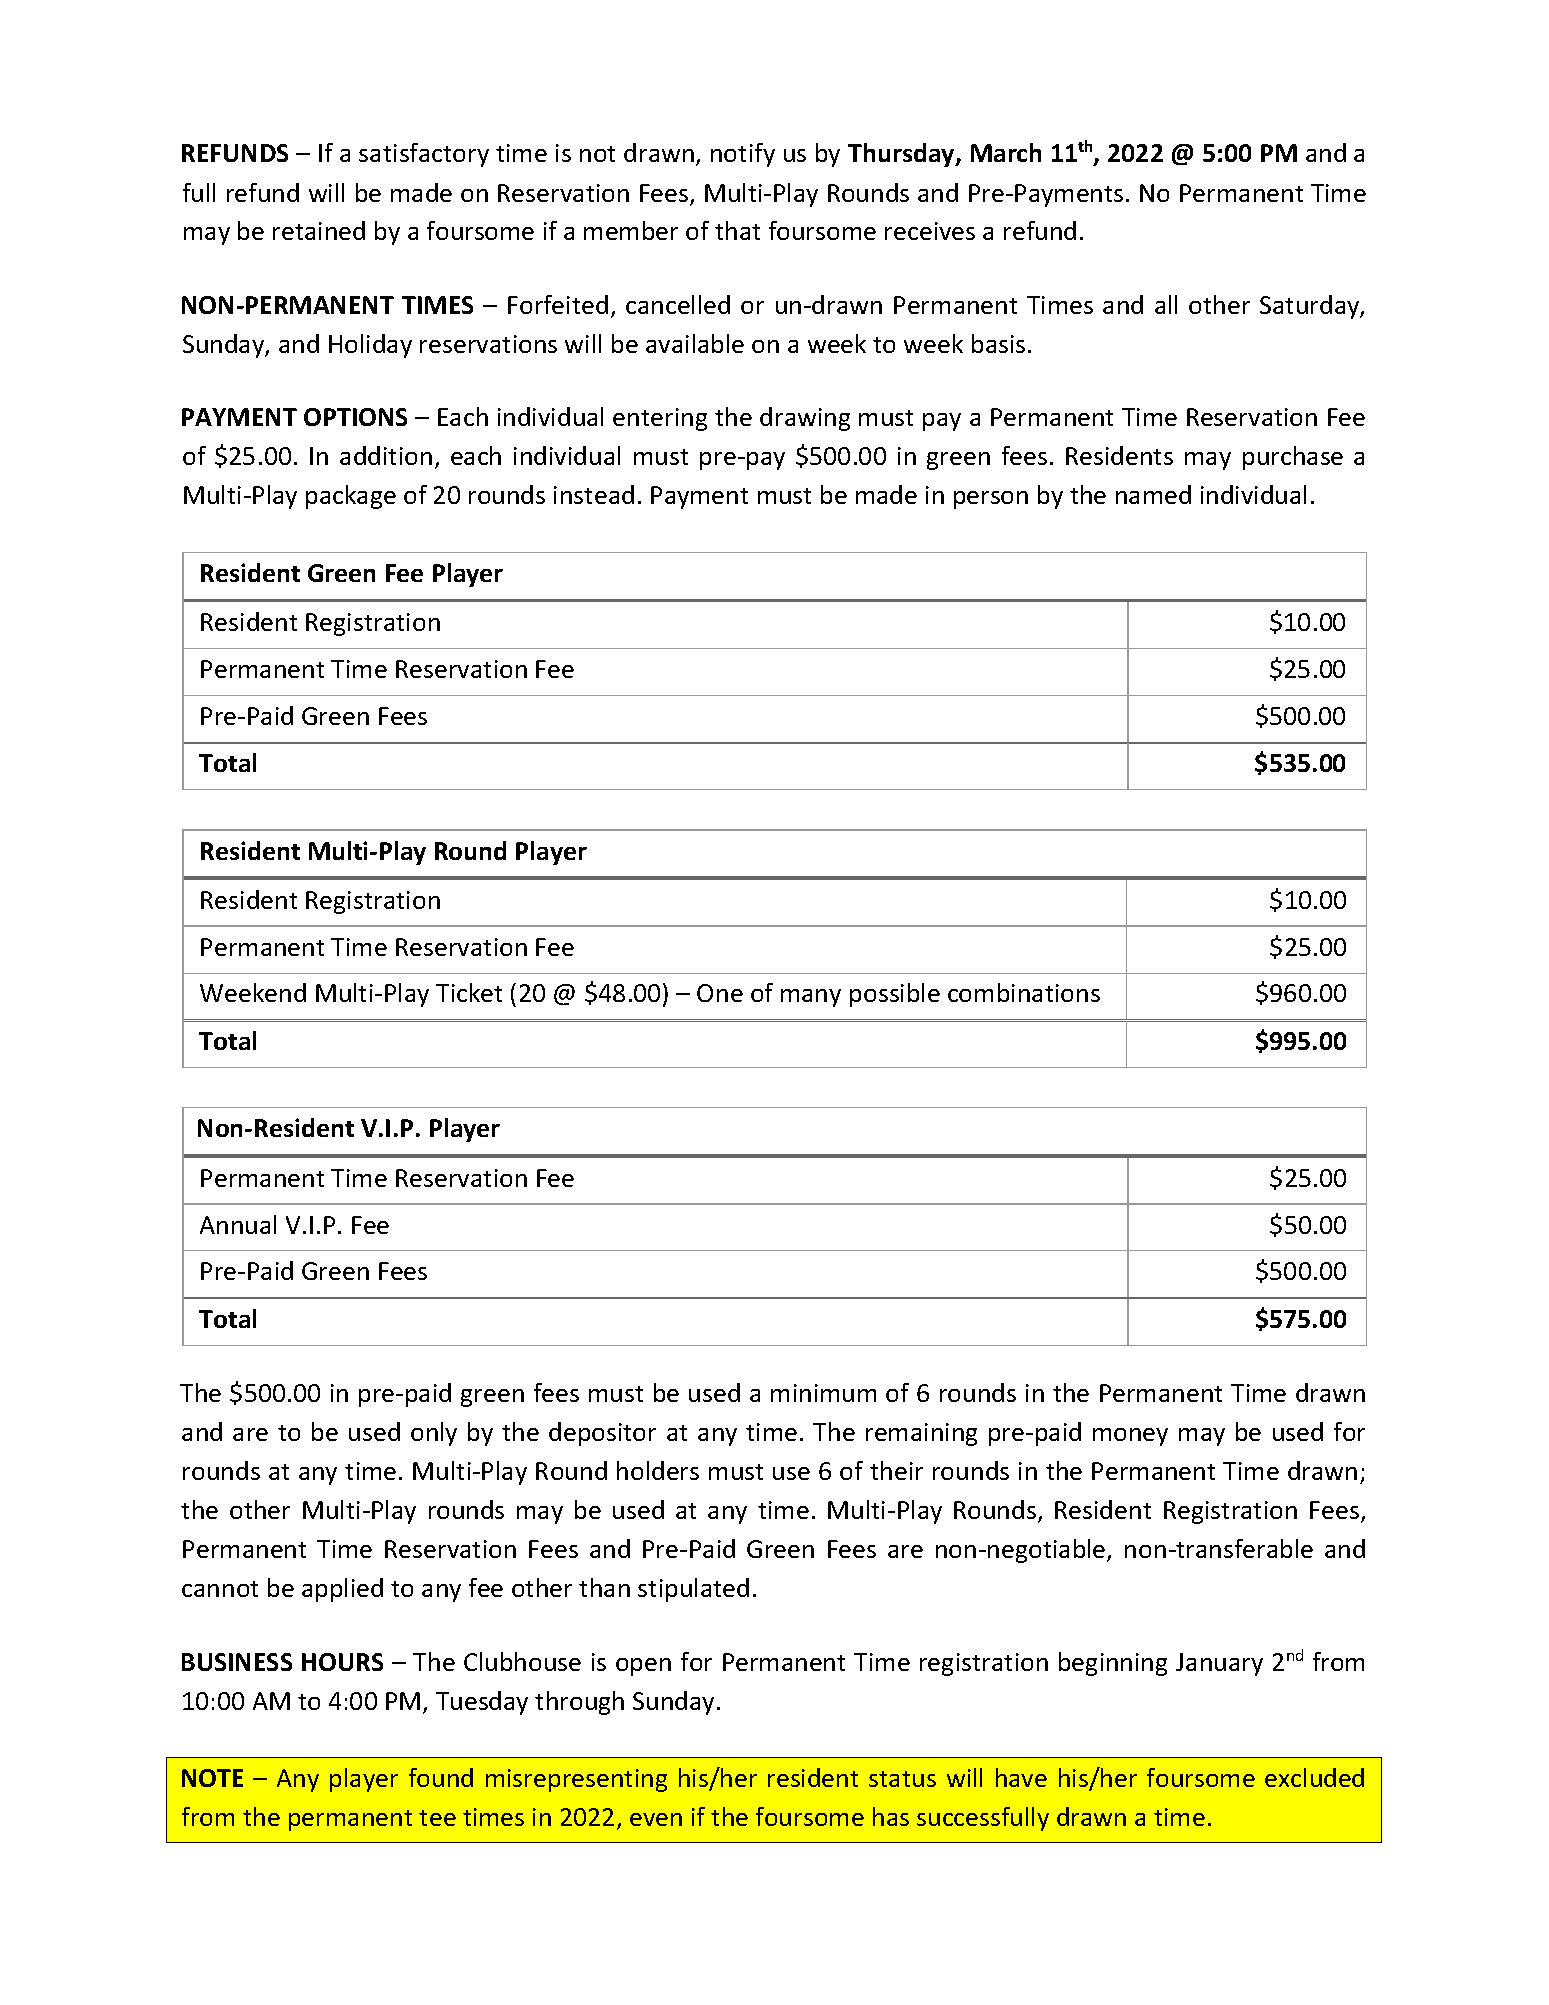 The image size is (1549, 2005). Describe the element at coordinates (469, 992) in the page. I see `Ticket` at that location.
